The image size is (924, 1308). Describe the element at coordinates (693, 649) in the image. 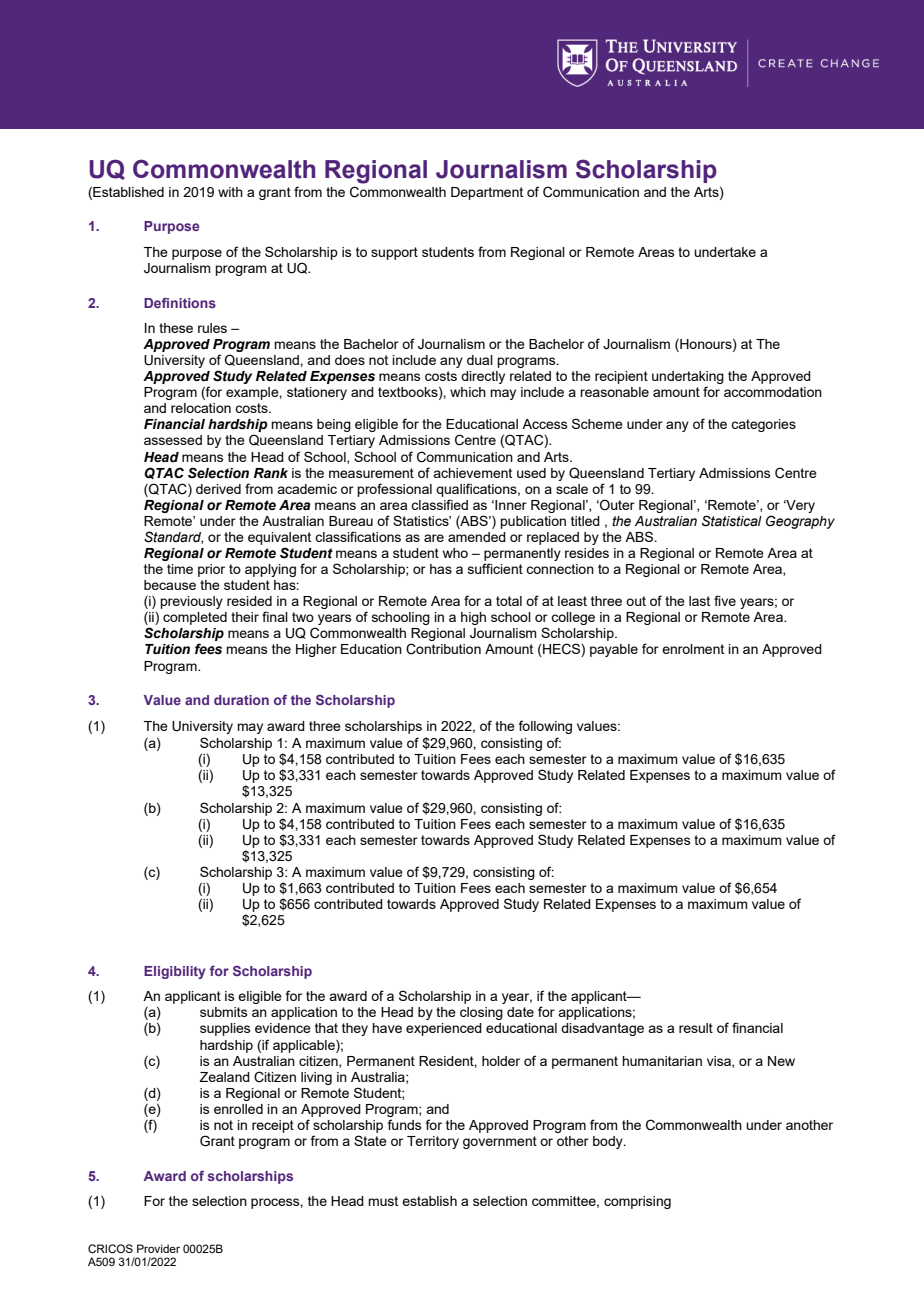

I see `enrolment` at that location.
